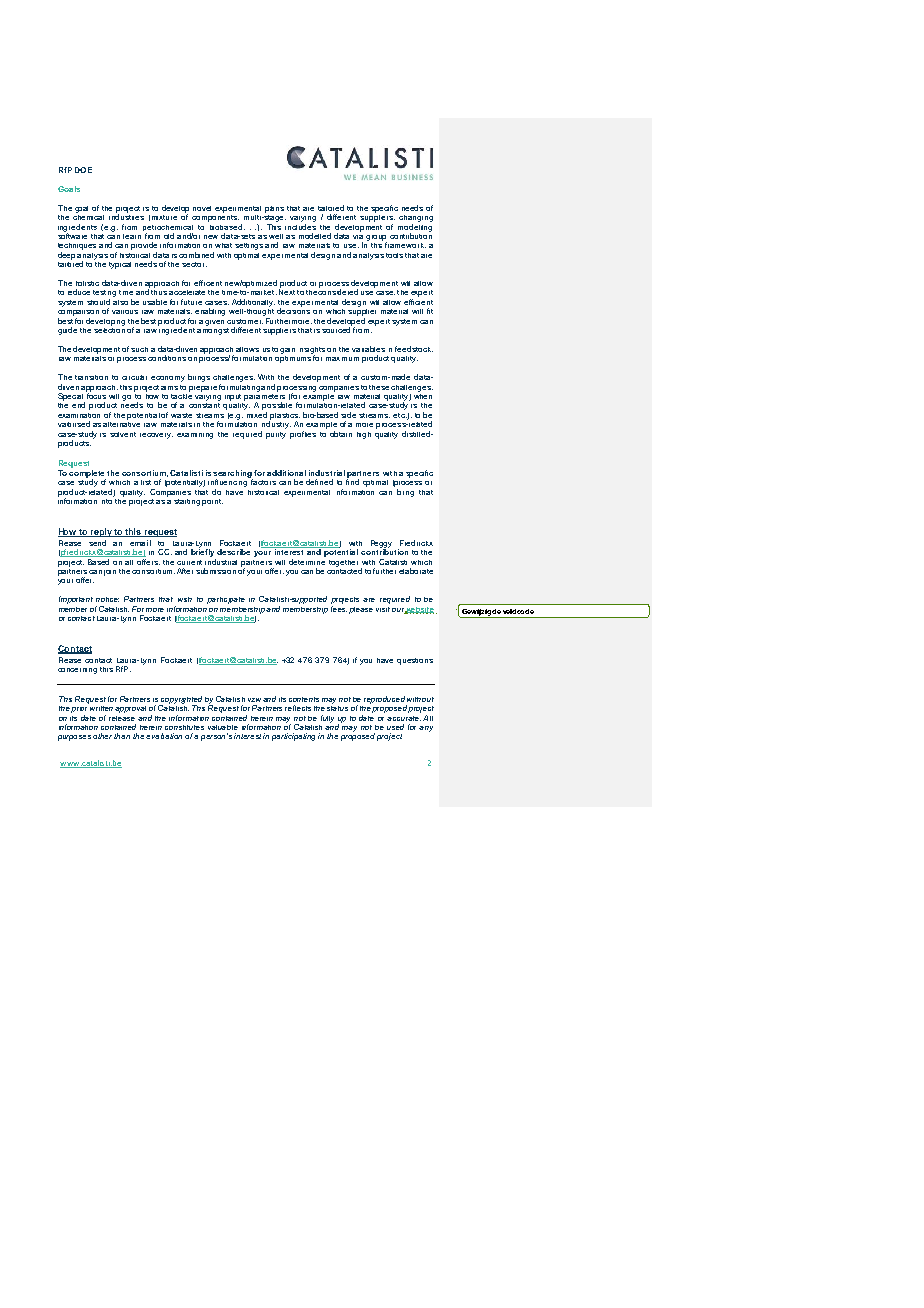 The image size is (924, 1308). I want to click on DOE, so click(83, 170).
